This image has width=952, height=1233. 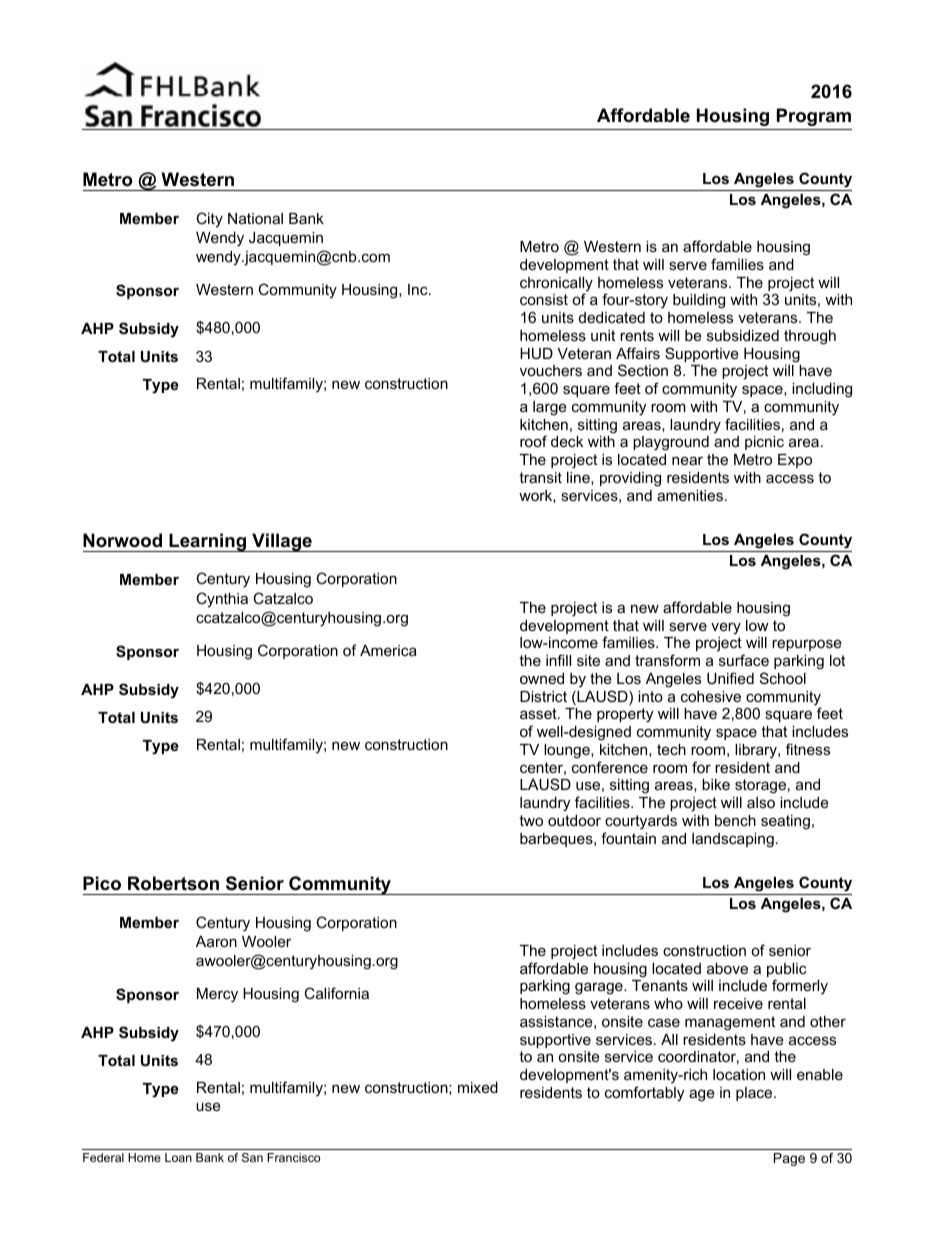 What do you see at coordinates (207, 542) in the image?
I see `Learning` at bounding box center [207, 542].
